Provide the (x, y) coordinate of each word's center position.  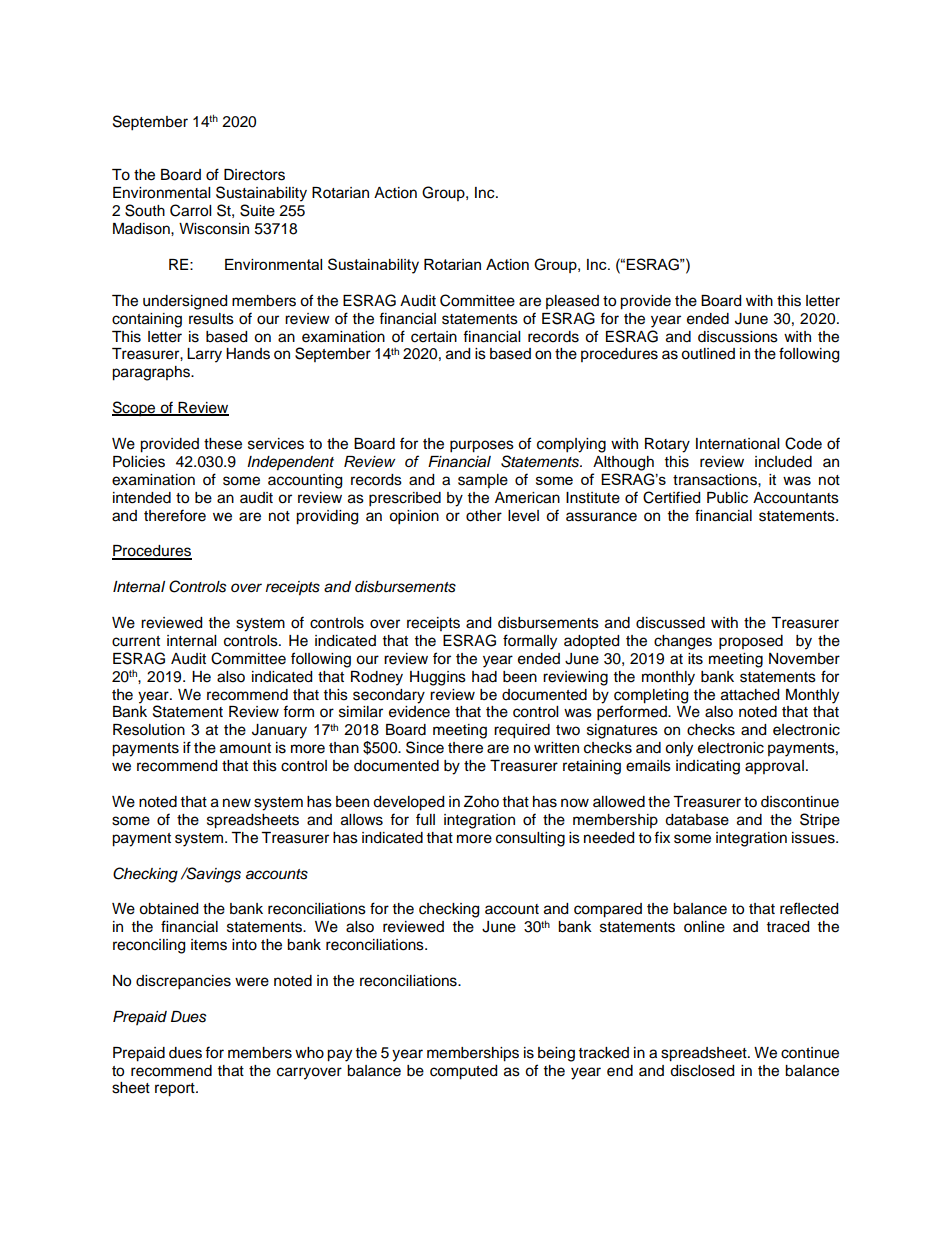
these (223, 444)
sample (483, 481)
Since (425, 747)
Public (727, 498)
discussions (738, 337)
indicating (708, 767)
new (237, 803)
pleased (572, 302)
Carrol (190, 210)
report (176, 1090)
